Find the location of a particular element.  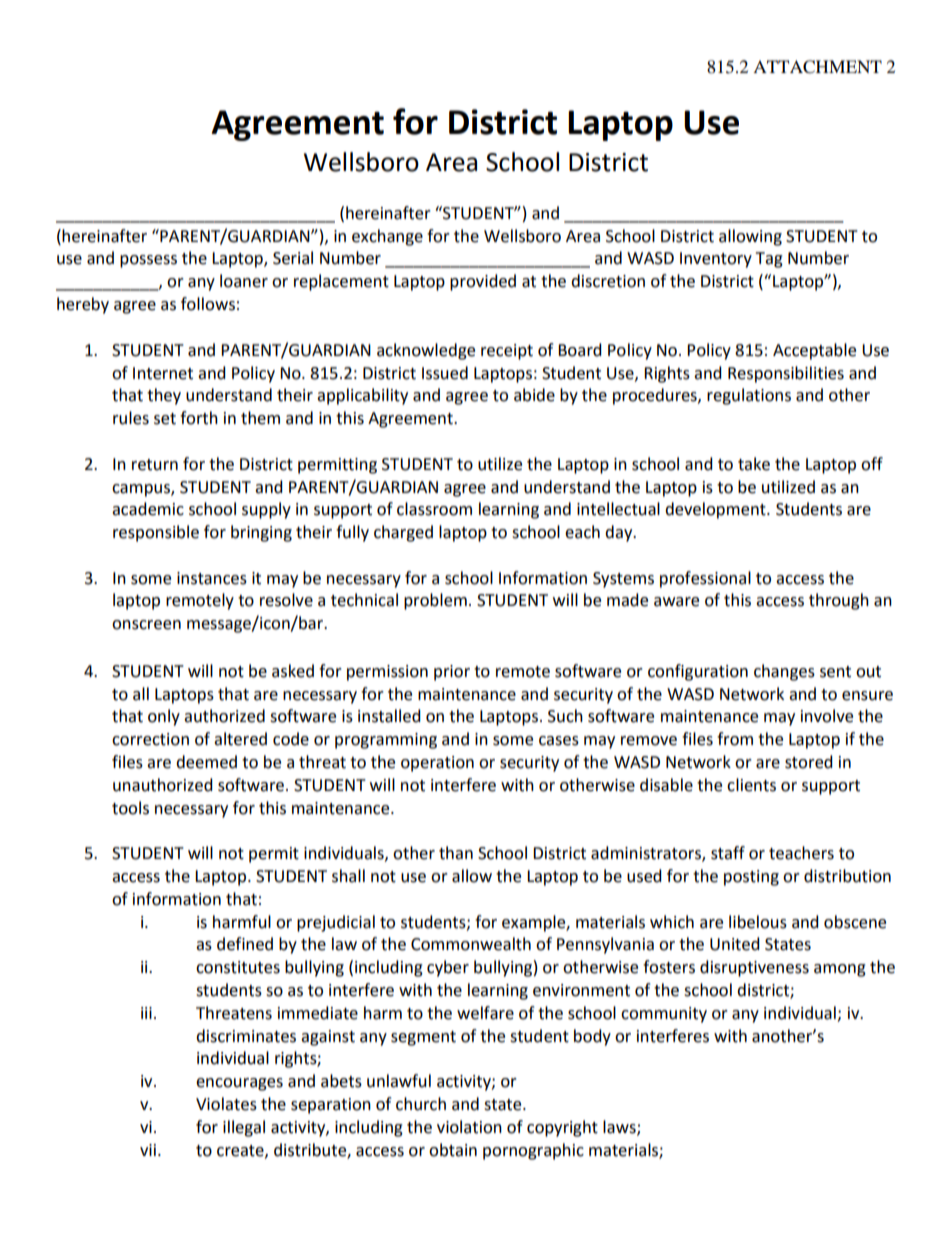

ATTACHMENT is located at coordinates (817, 67).
